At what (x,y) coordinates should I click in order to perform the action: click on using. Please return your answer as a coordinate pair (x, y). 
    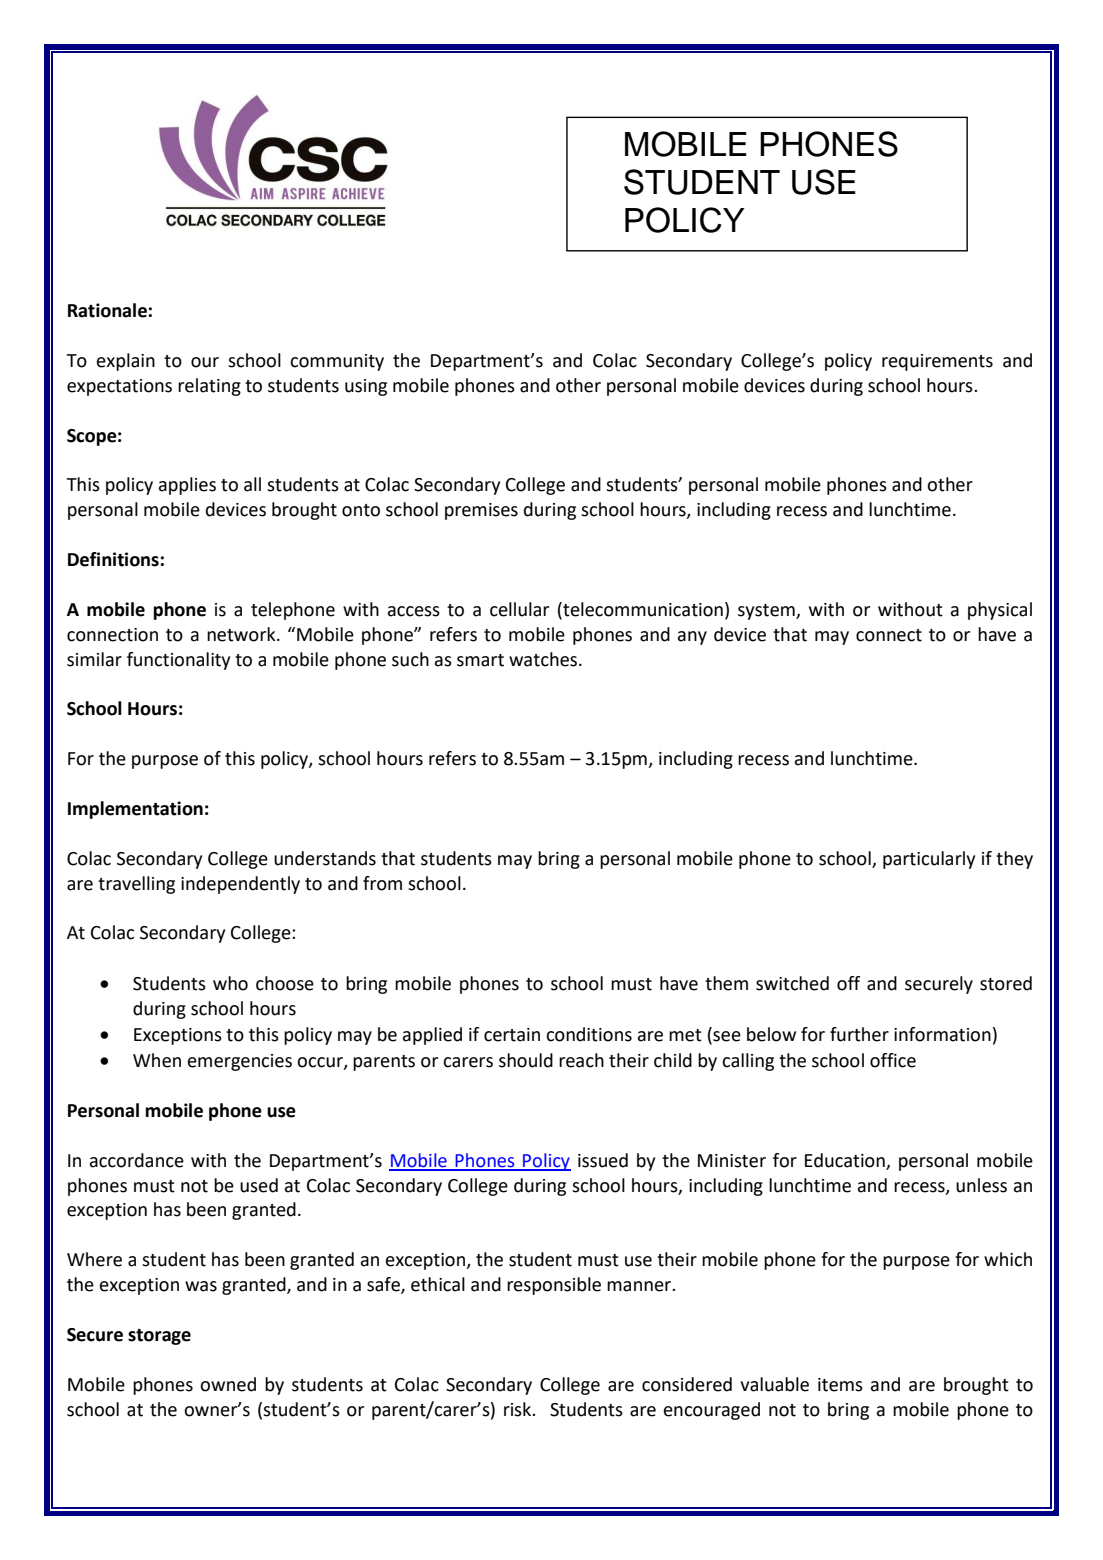
    Looking at the image, I should click on (366, 387).
